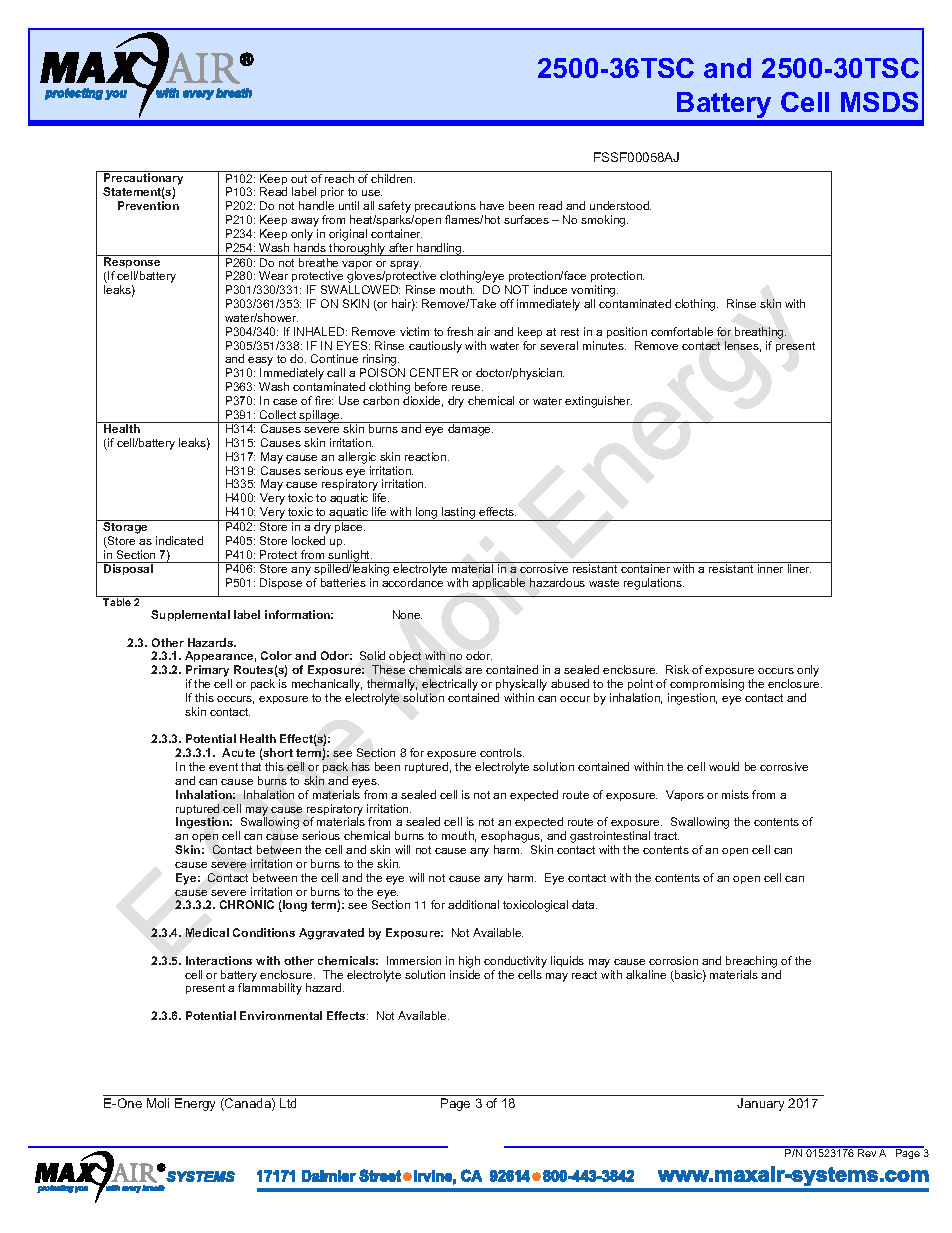  Describe the element at coordinates (195, 1104) in the screenshot. I see `Energy` at that location.
